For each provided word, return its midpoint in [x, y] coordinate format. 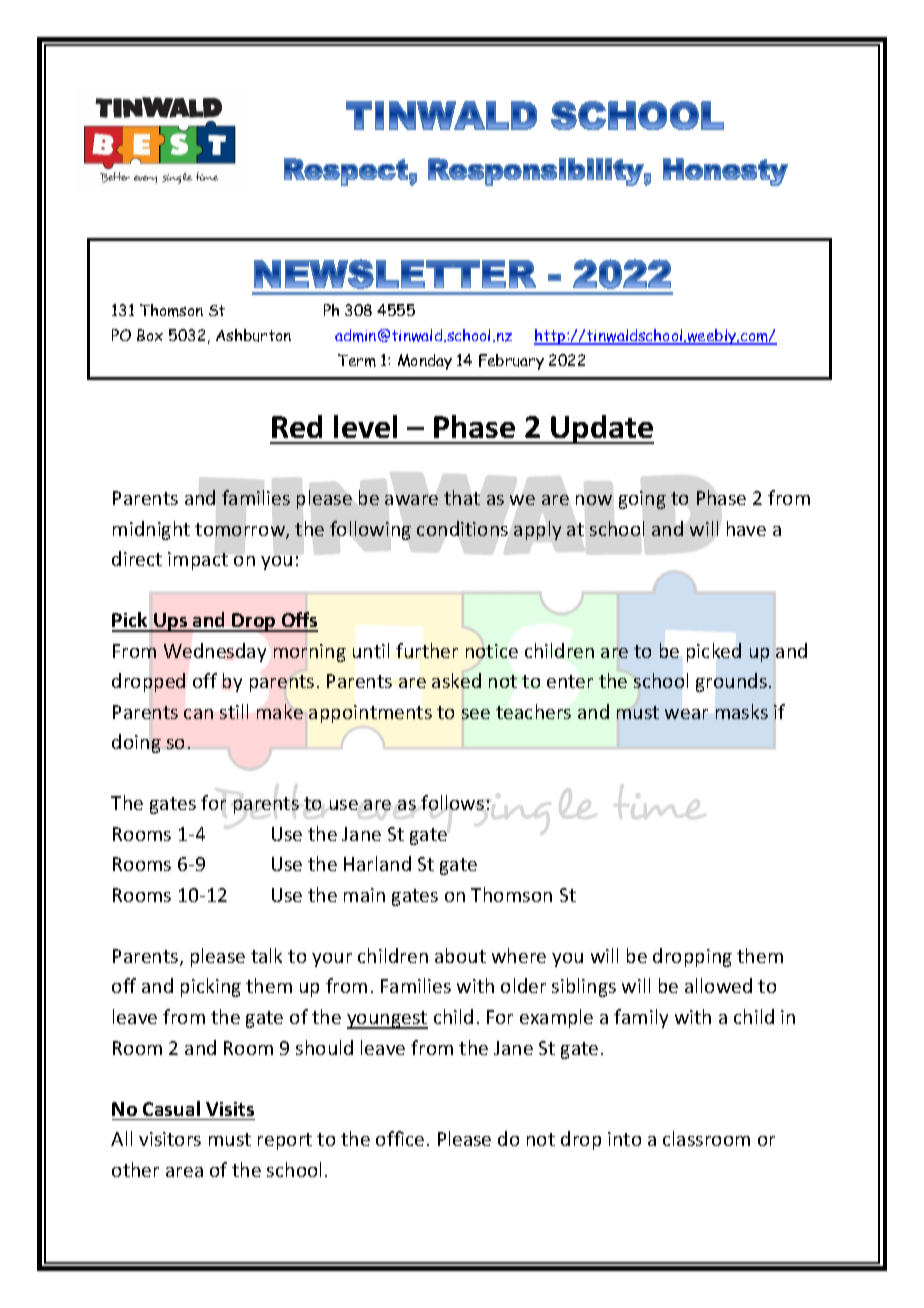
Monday [425, 362]
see [476, 714]
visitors [170, 1139]
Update [601, 429]
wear [686, 714]
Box [150, 335]
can [198, 714]
